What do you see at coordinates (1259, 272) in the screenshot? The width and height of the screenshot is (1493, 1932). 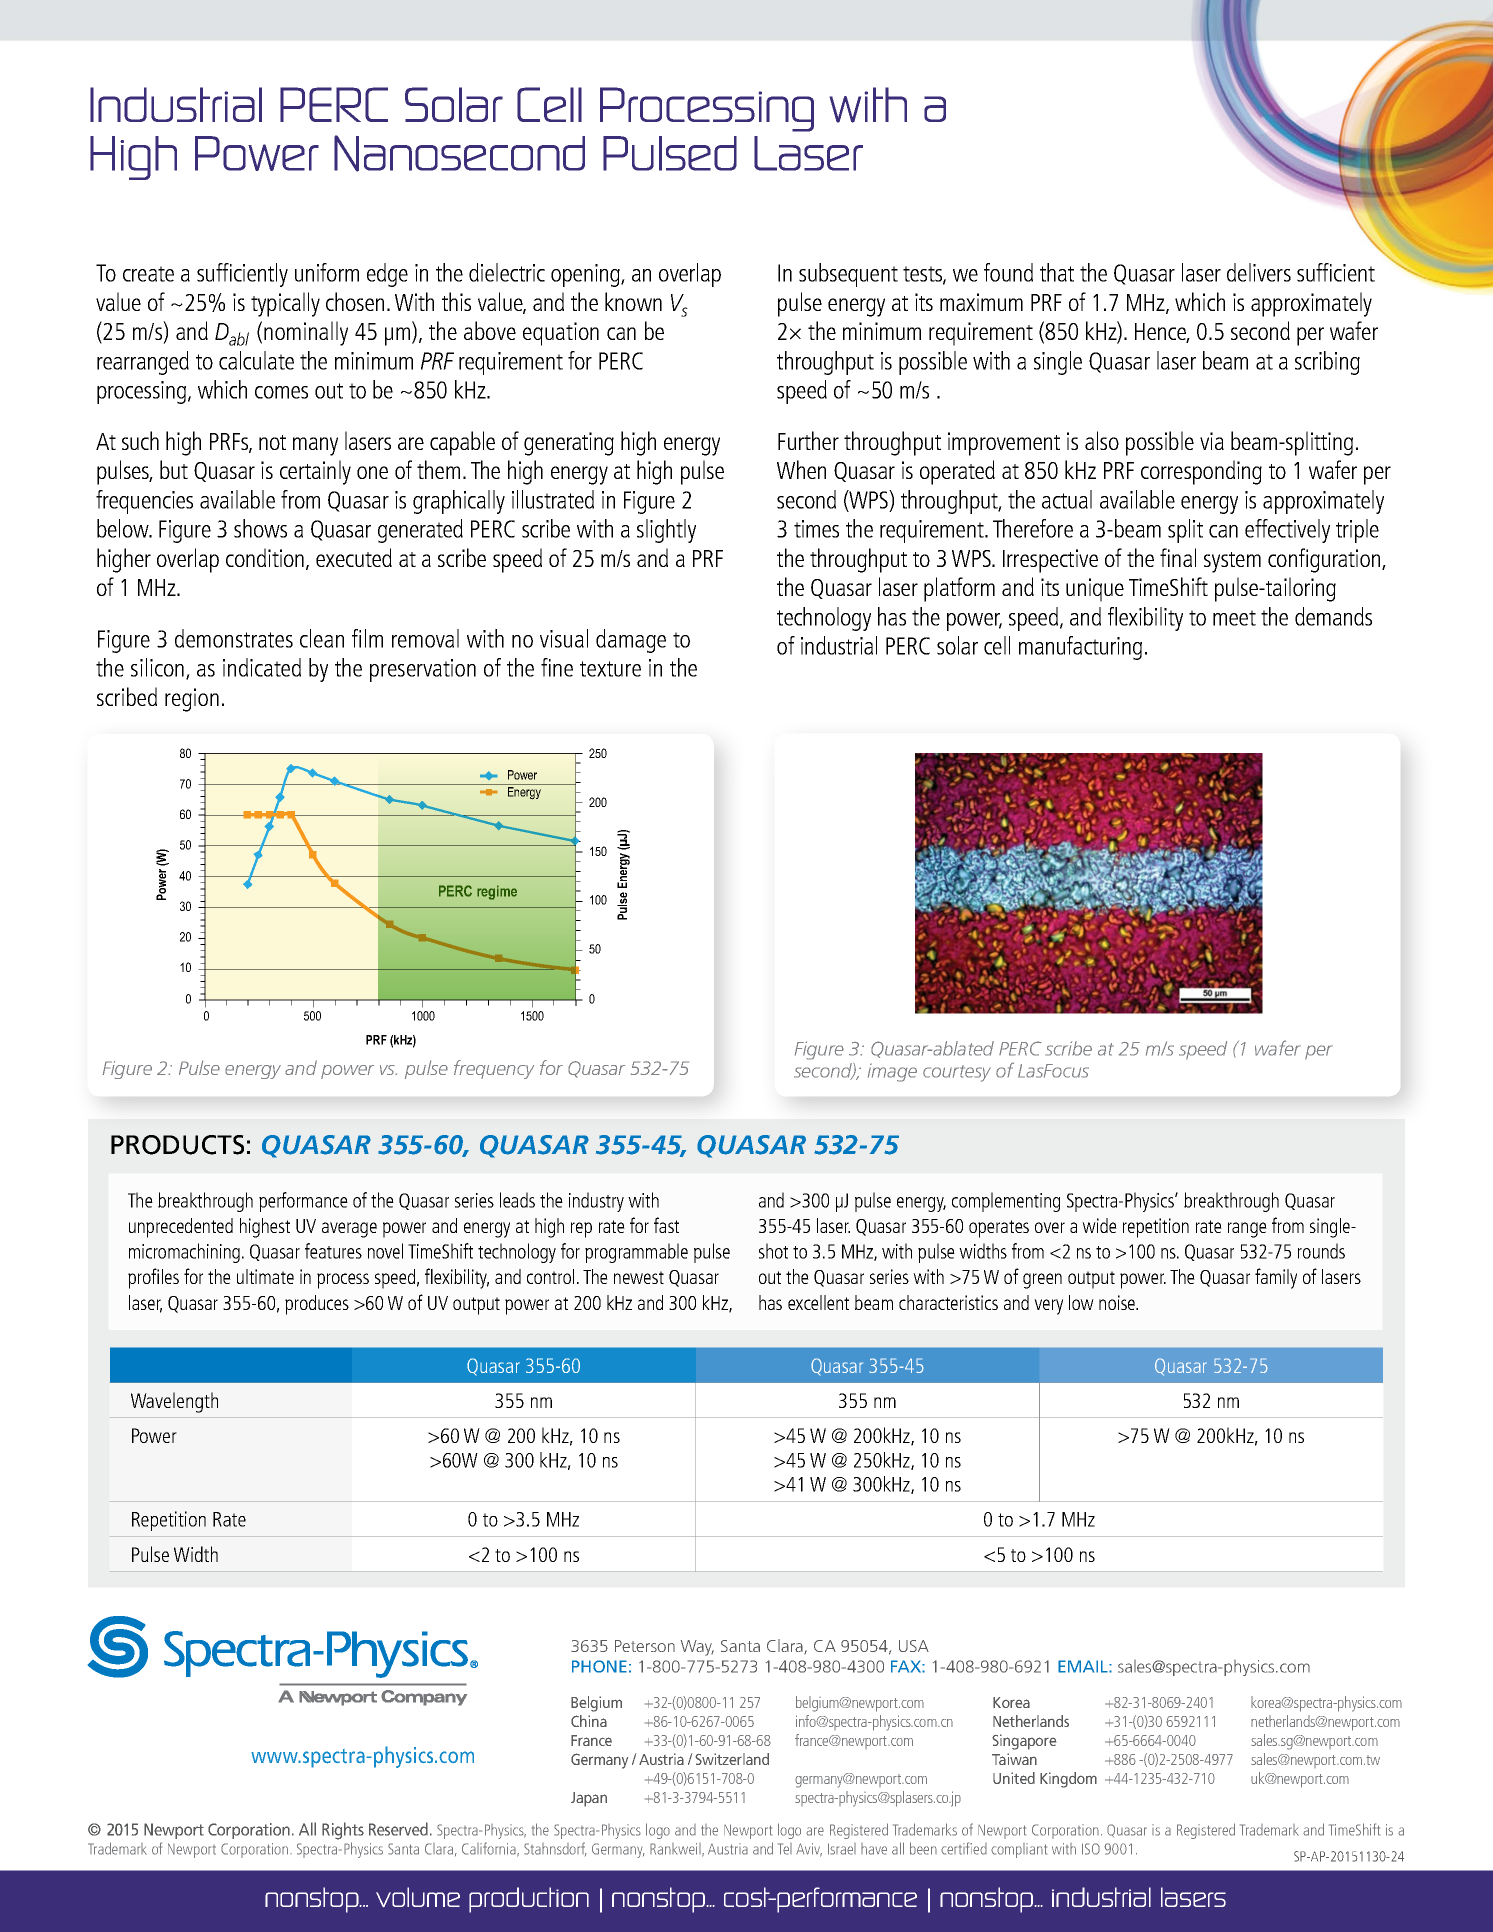 I see `delivers` at bounding box center [1259, 272].
